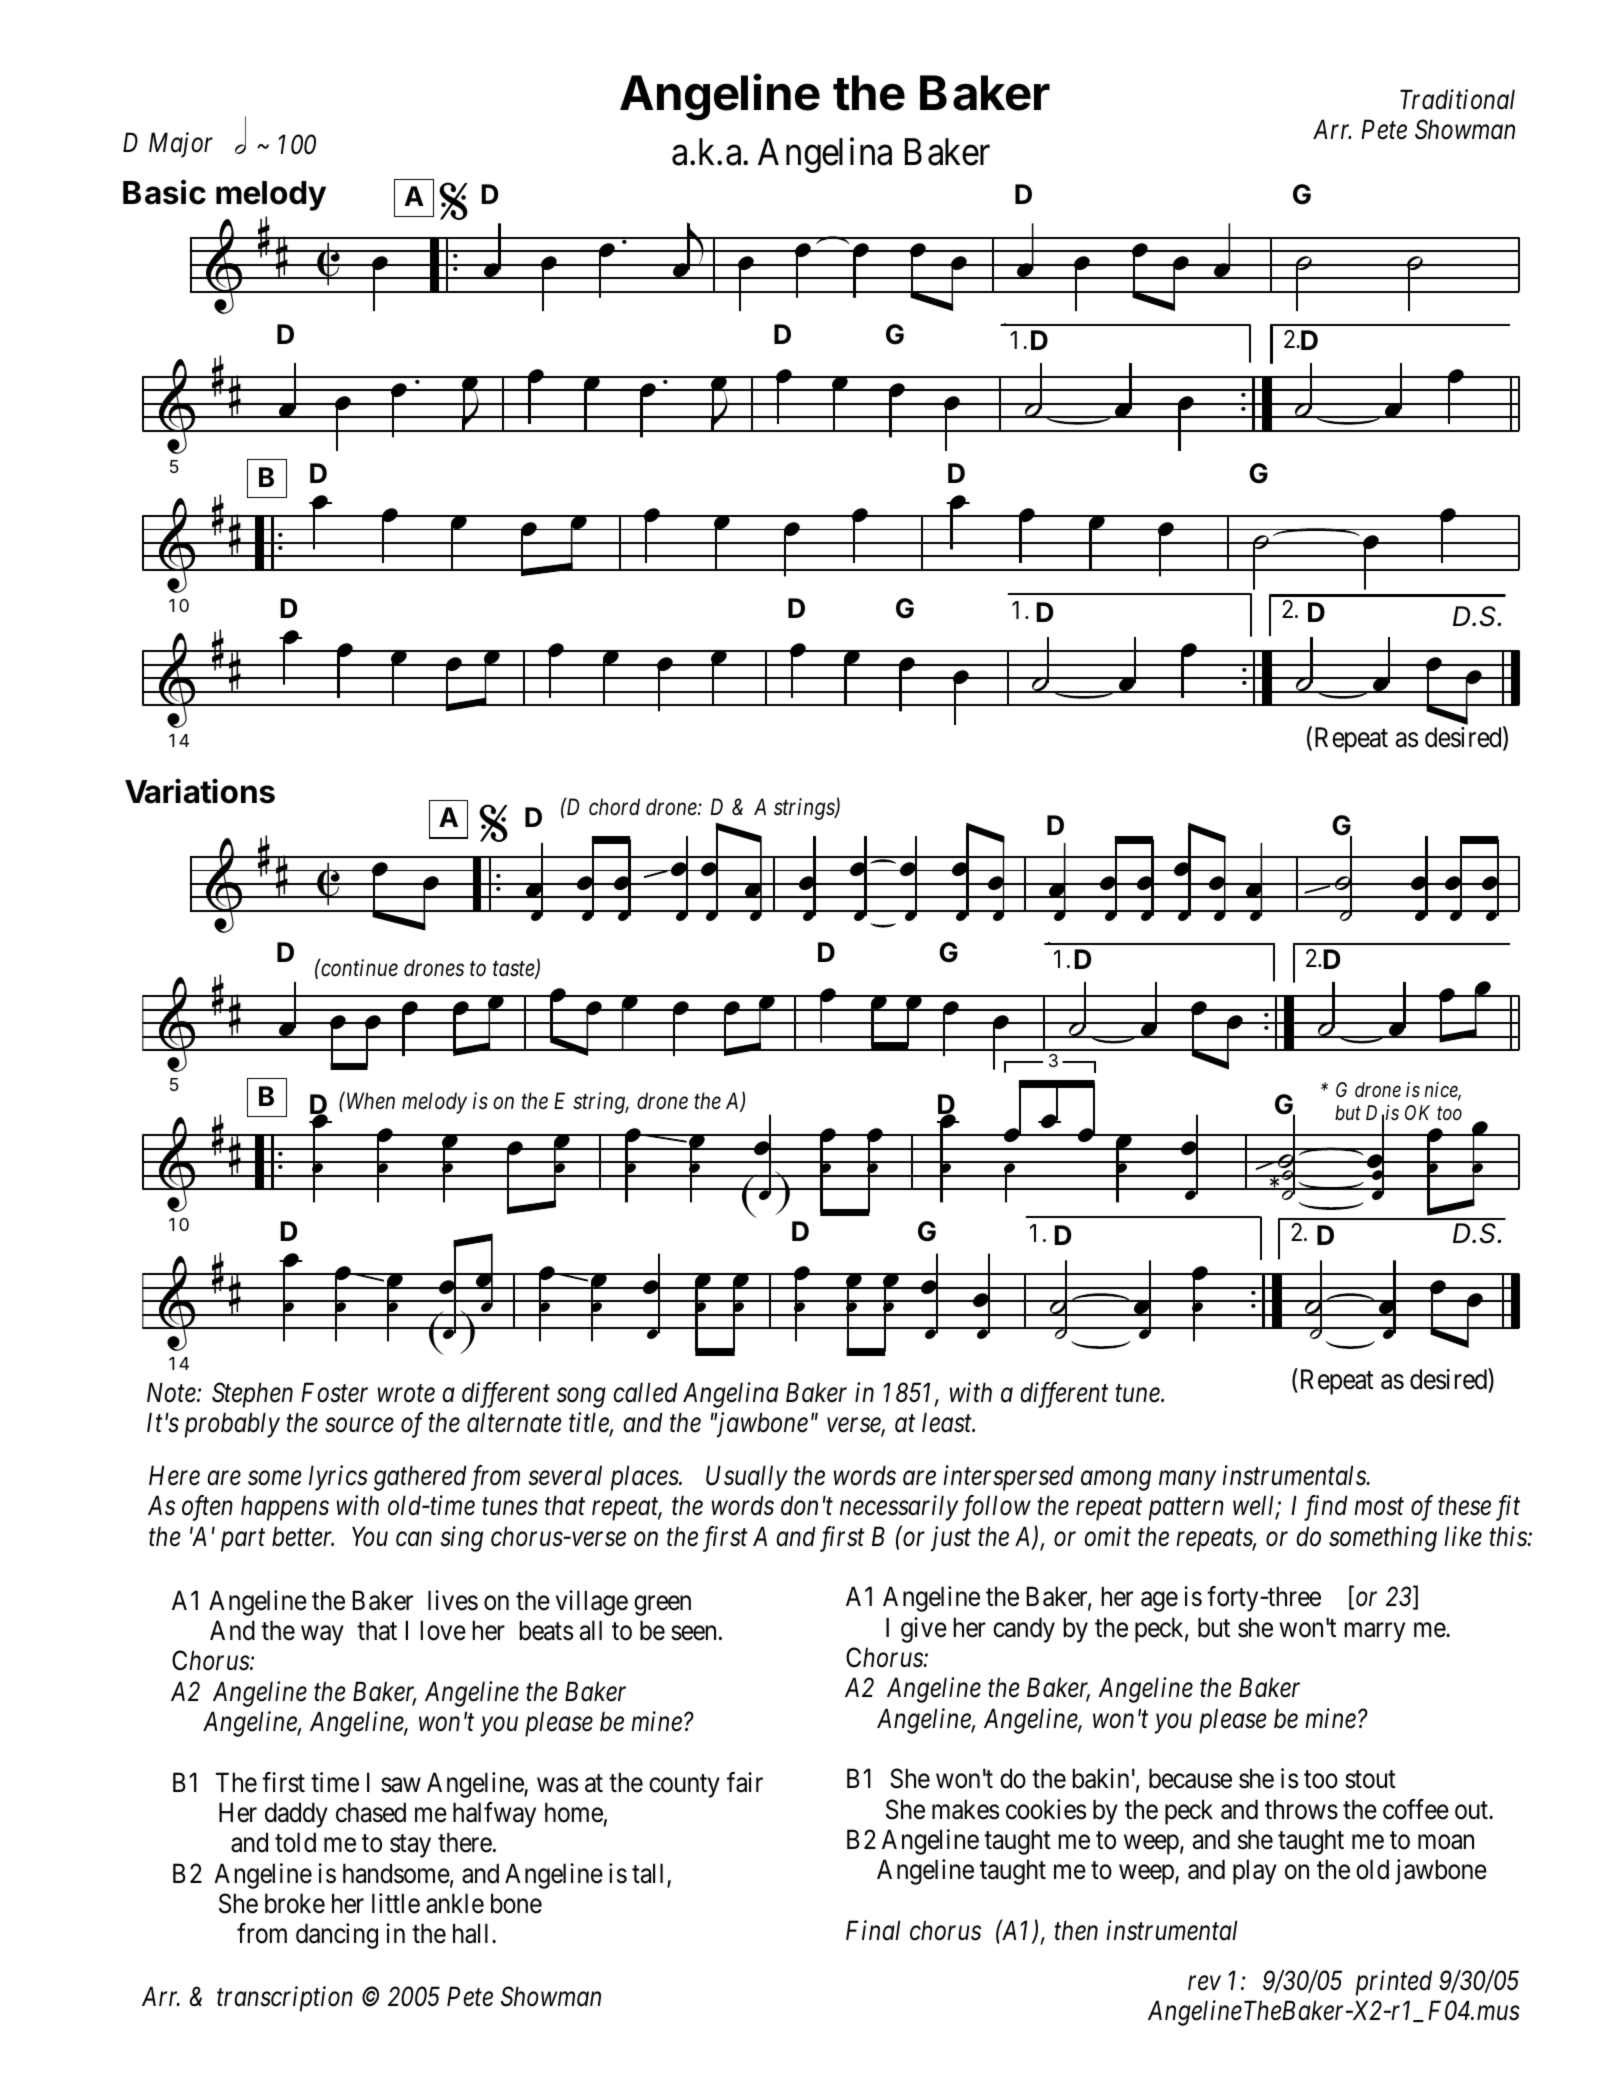  What do you see at coordinates (358, 968) in the image?
I see `continue` at bounding box center [358, 968].
